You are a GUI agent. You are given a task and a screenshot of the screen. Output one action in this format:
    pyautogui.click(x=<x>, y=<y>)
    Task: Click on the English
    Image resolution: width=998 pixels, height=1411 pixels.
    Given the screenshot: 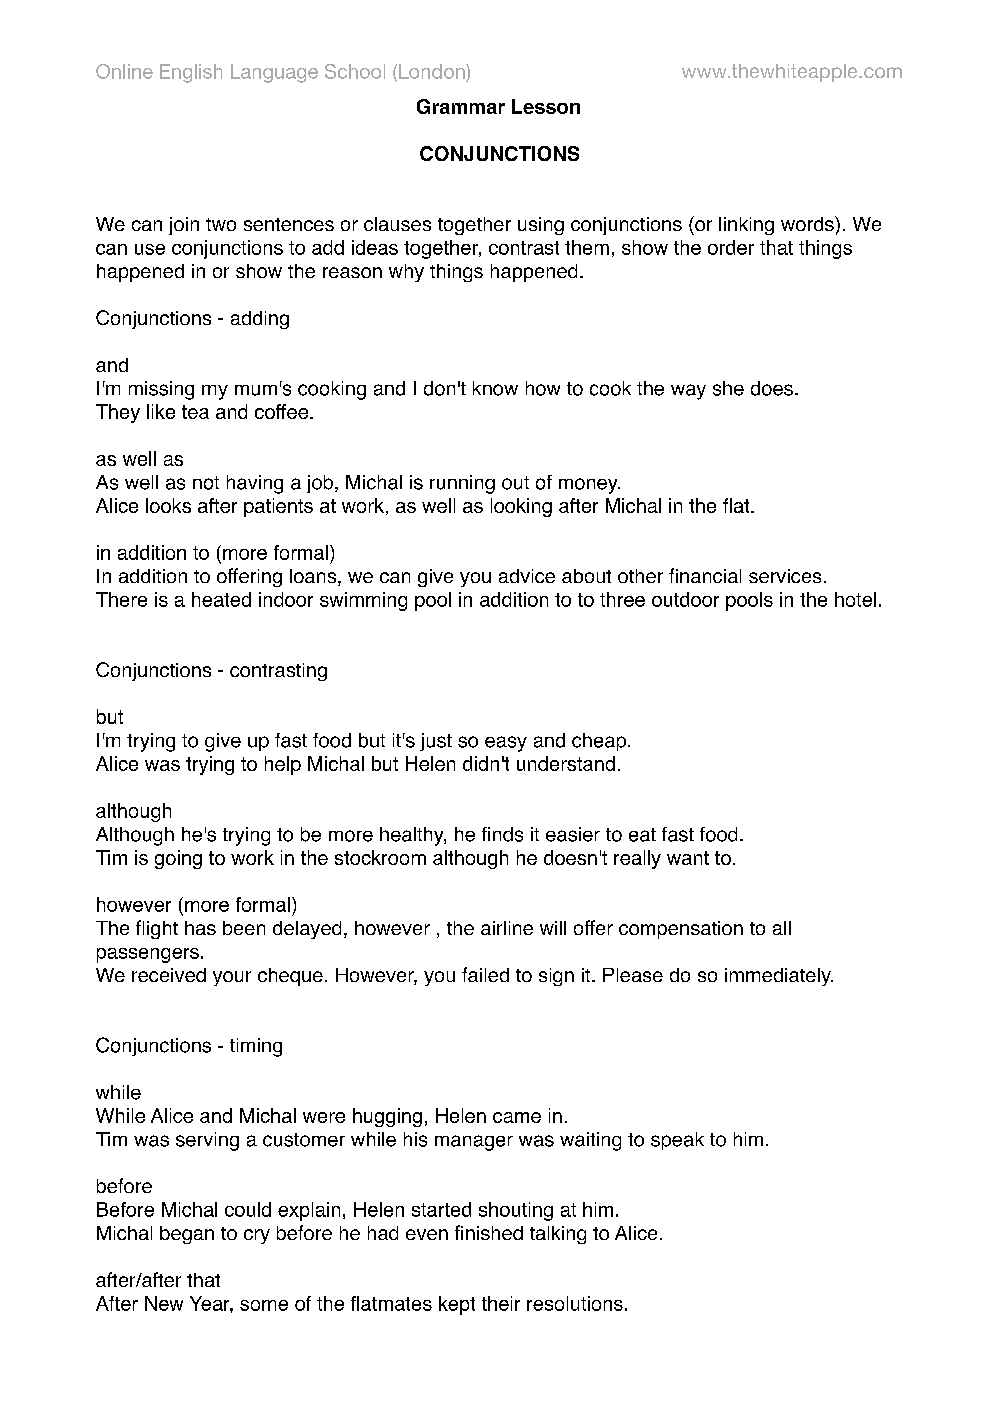 What is the action you would take?
    pyautogui.click(x=191, y=73)
